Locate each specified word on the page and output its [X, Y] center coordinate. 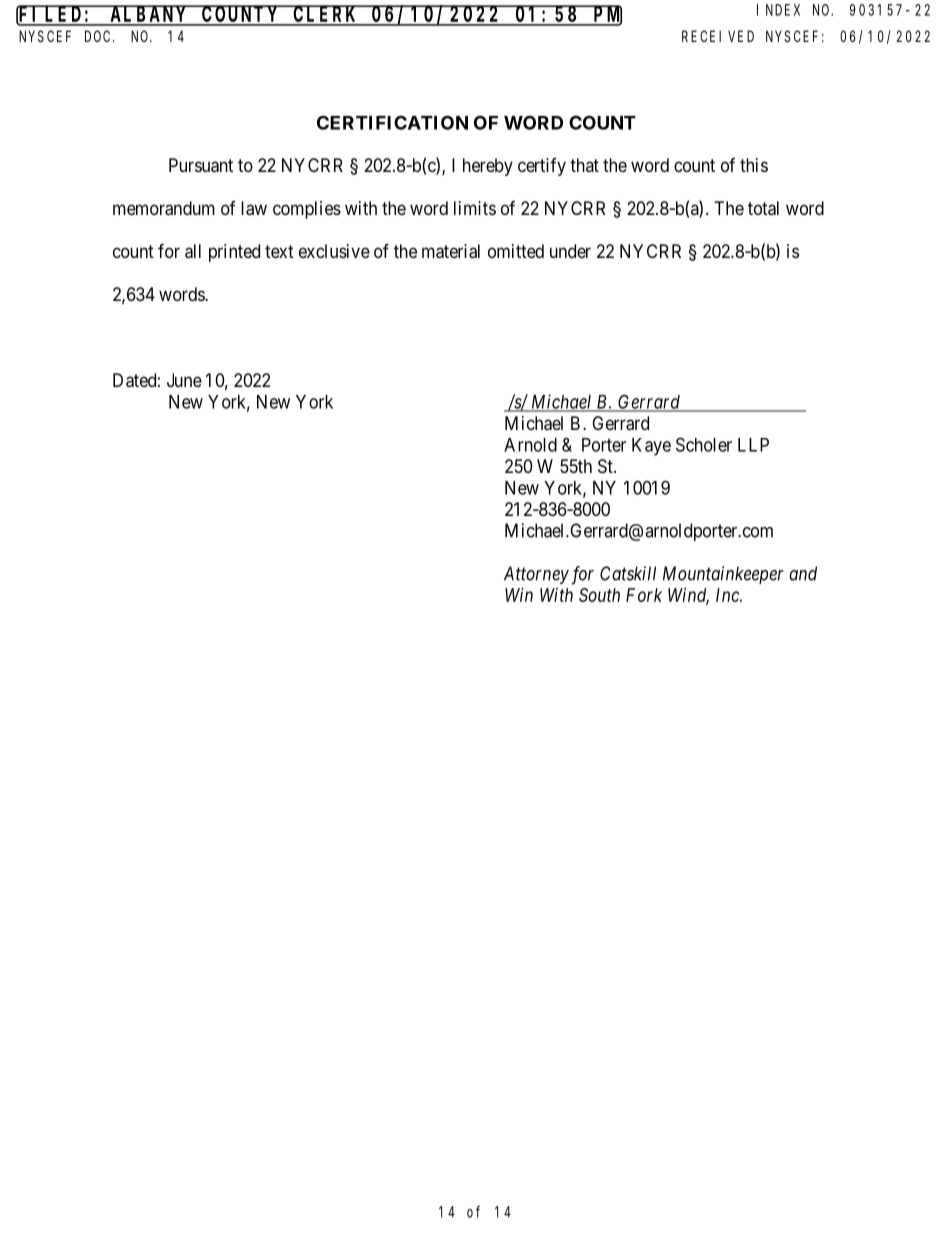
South [599, 595]
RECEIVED [718, 36]
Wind [688, 596]
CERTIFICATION [392, 122]
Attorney [536, 575]
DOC [99, 36]
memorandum [164, 208]
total [763, 208]
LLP [753, 445]
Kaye [651, 447]
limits [475, 208]
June [184, 380]
